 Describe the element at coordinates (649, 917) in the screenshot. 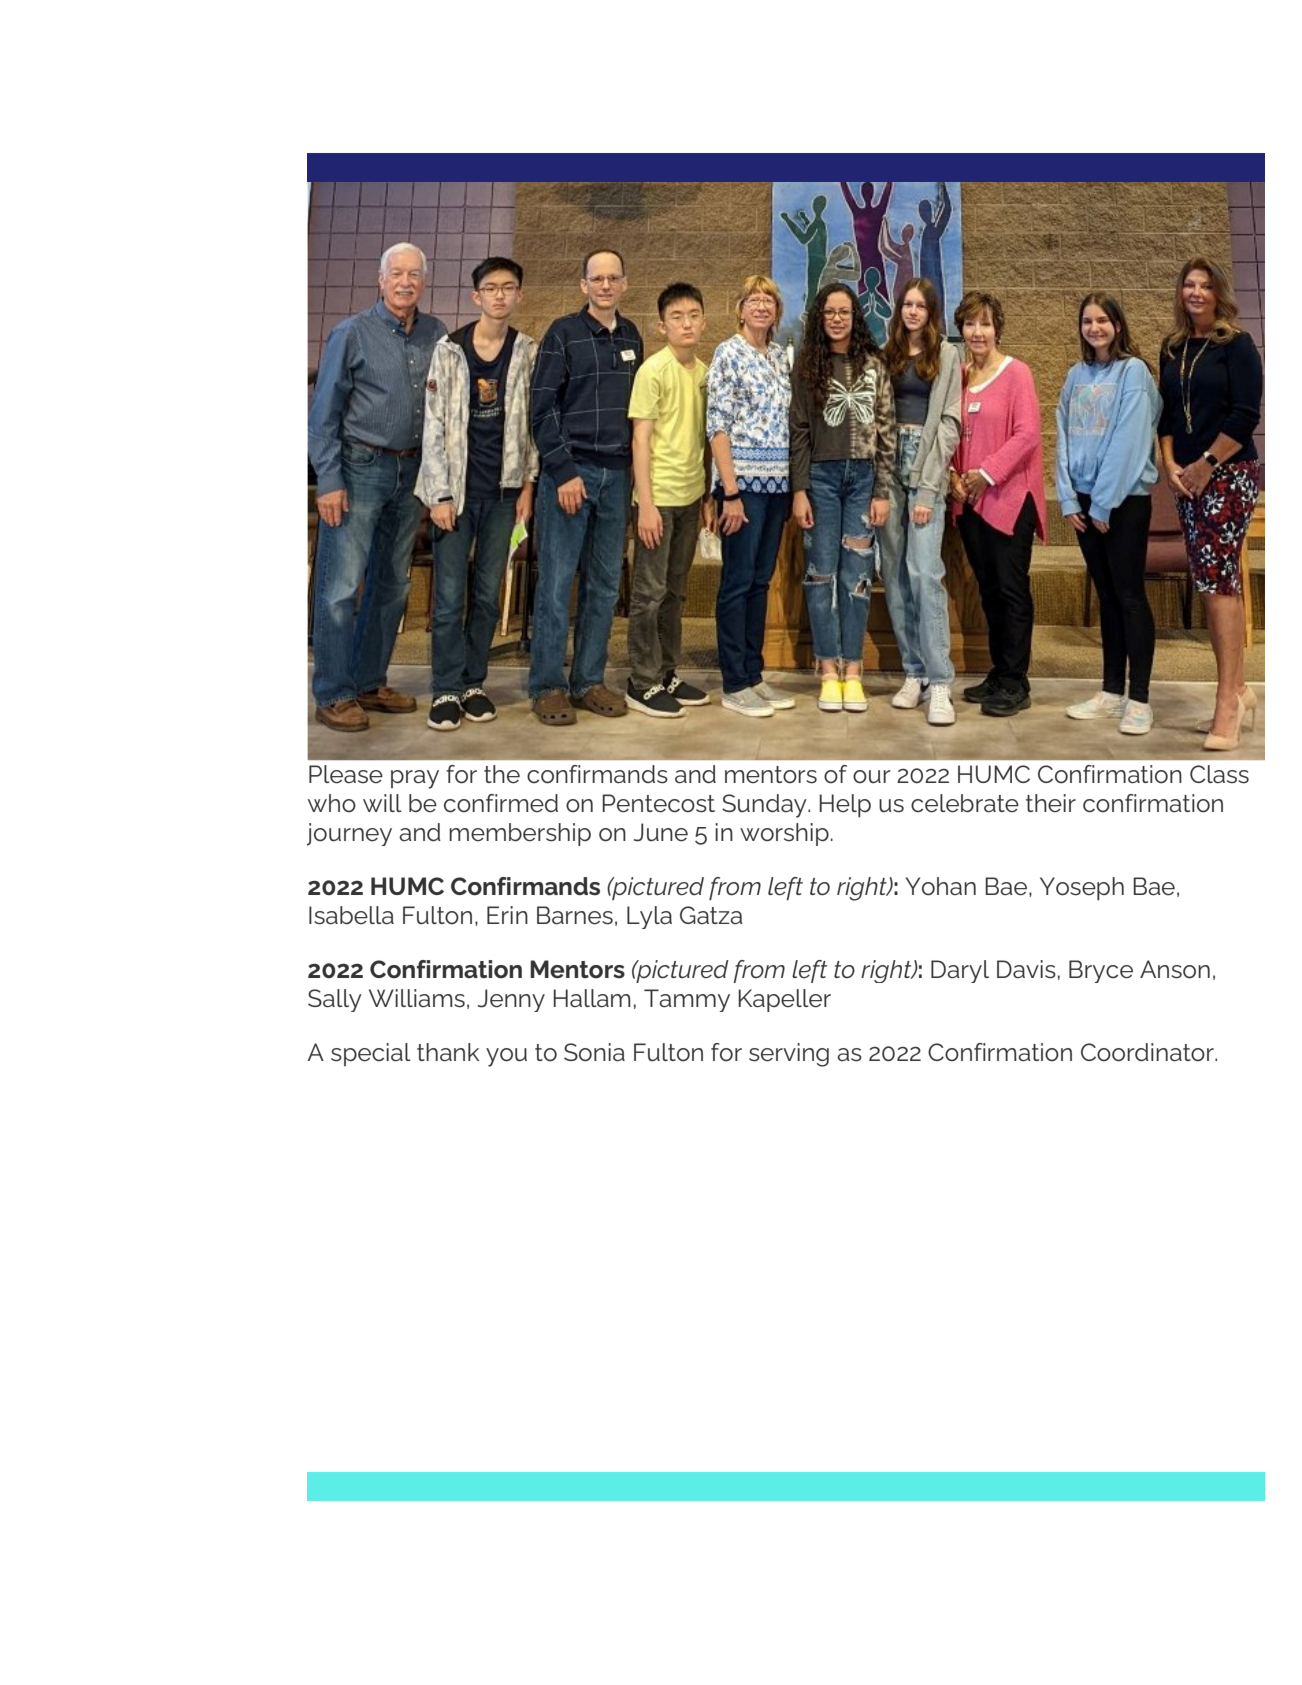

I see `Lyla` at that location.
